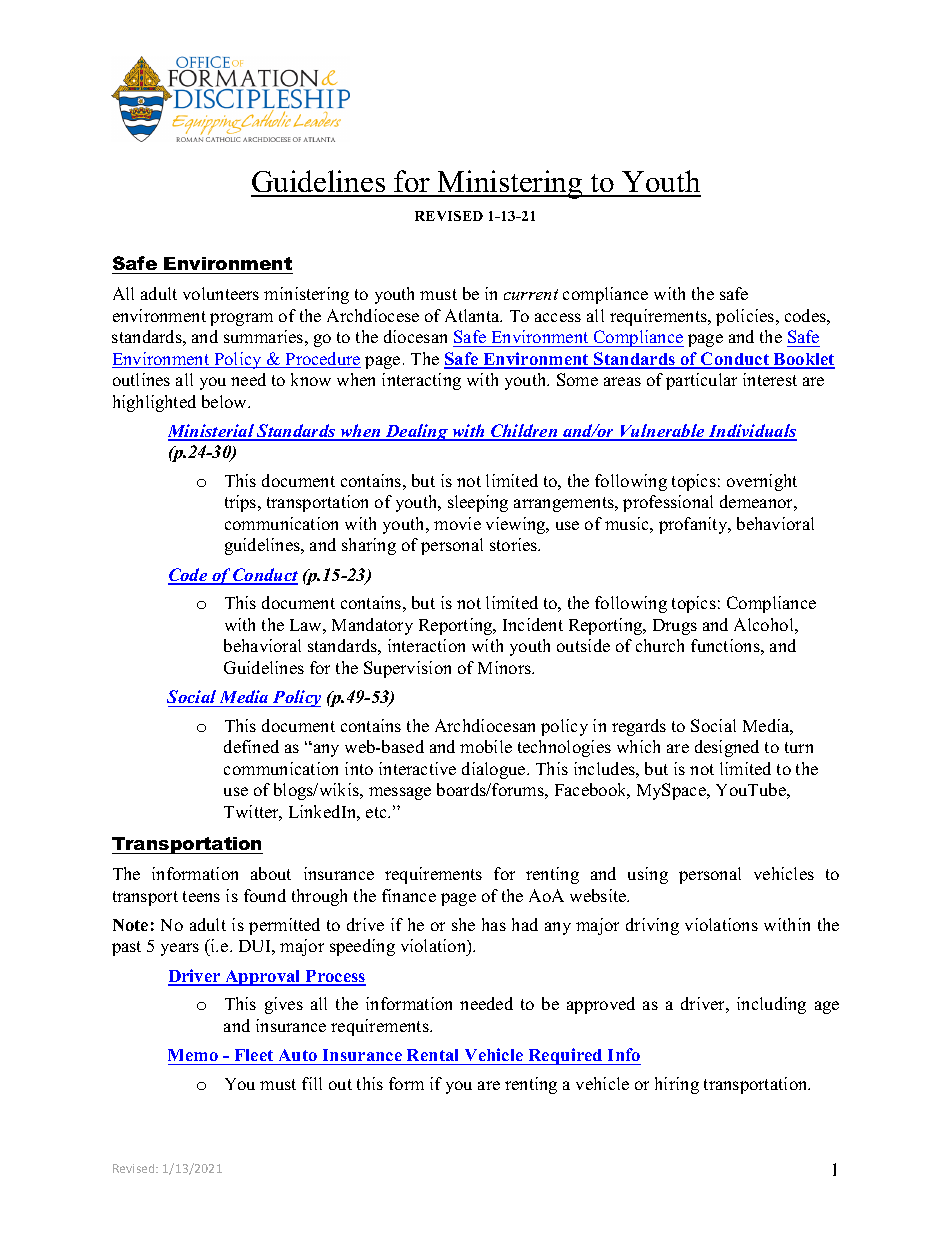 The height and width of the screenshot is (1233, 952). Describe the element at coordinates (432, 1055) in the screenshot. I see `Rental` at that location.
